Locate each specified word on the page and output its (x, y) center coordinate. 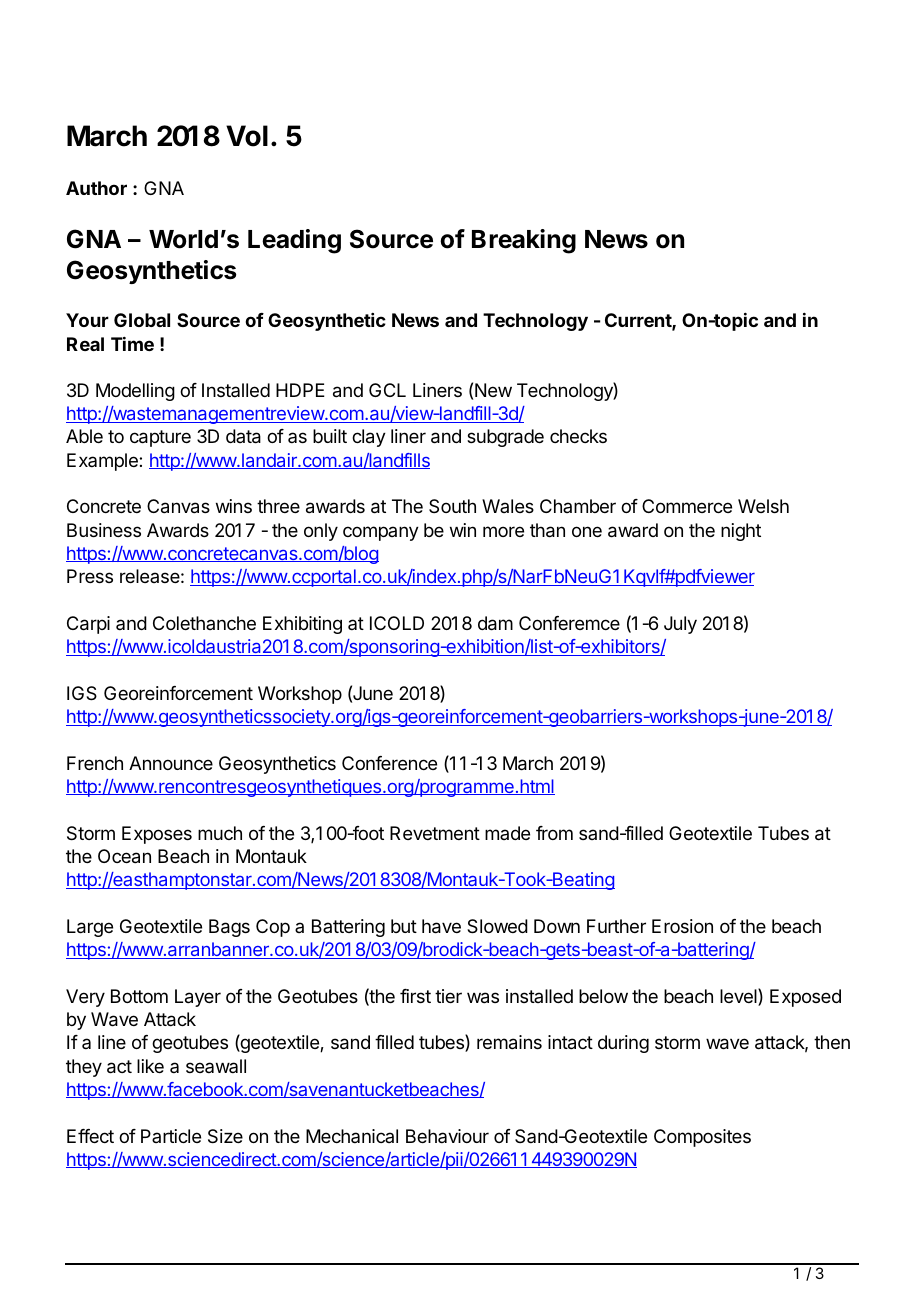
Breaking (524, 241)
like (150, 1066)
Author (96, 188)
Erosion (682, 926)
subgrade (505, 438)
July (680, 625)
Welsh (763, 506)
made (507, 833)
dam (495, 623)
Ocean (124, 856)
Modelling (135, 392)
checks (578, 436)
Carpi (88, 625)
